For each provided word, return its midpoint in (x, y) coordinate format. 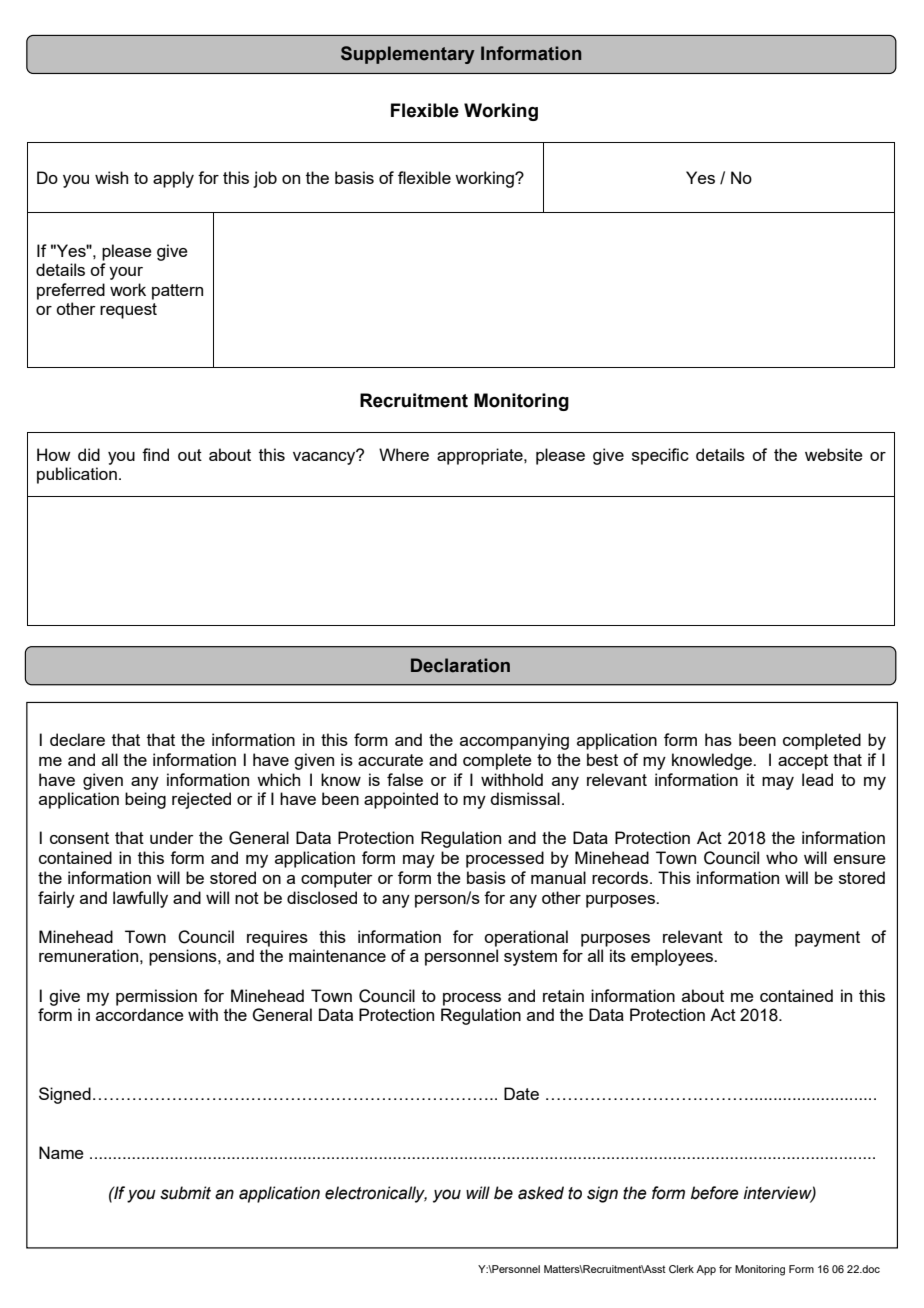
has (718, 739)
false (405, 779)
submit (185, 1193)
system (530, 958)
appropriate (481, 456)
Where (404, 454)
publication (77, 475)
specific (660, 456)
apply (173, 179)
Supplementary (408, 55)
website (834, 454)
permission (156, 997)
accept (803, 762)
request (128, 311)
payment (827, 939)
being (145, 800)
